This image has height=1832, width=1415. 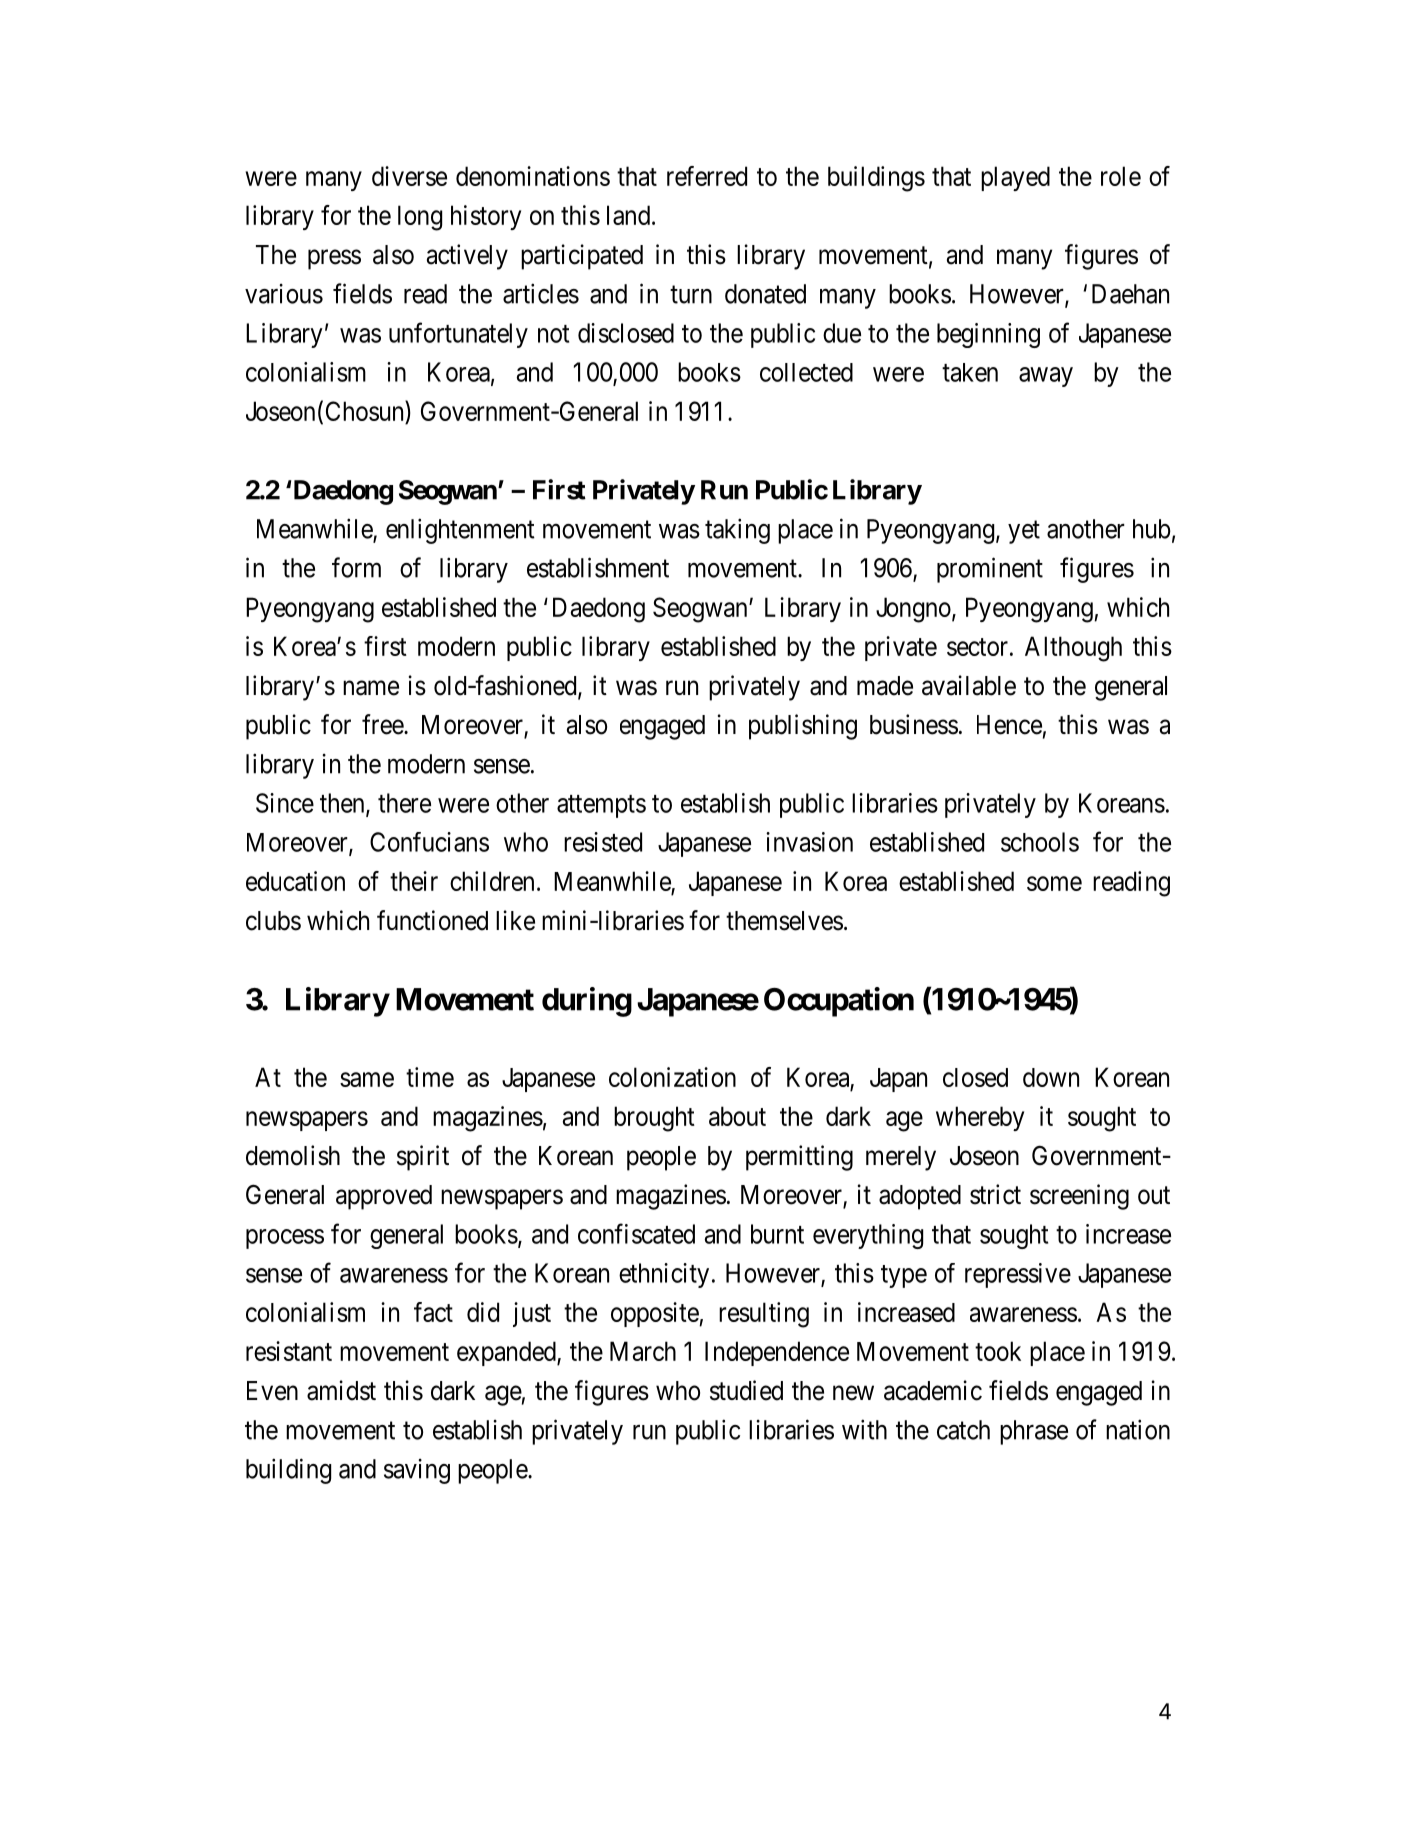 What do you see at coordinates (1034, 1432) in the image?
I see `phrase` at bounding box center [1034, 1432].
